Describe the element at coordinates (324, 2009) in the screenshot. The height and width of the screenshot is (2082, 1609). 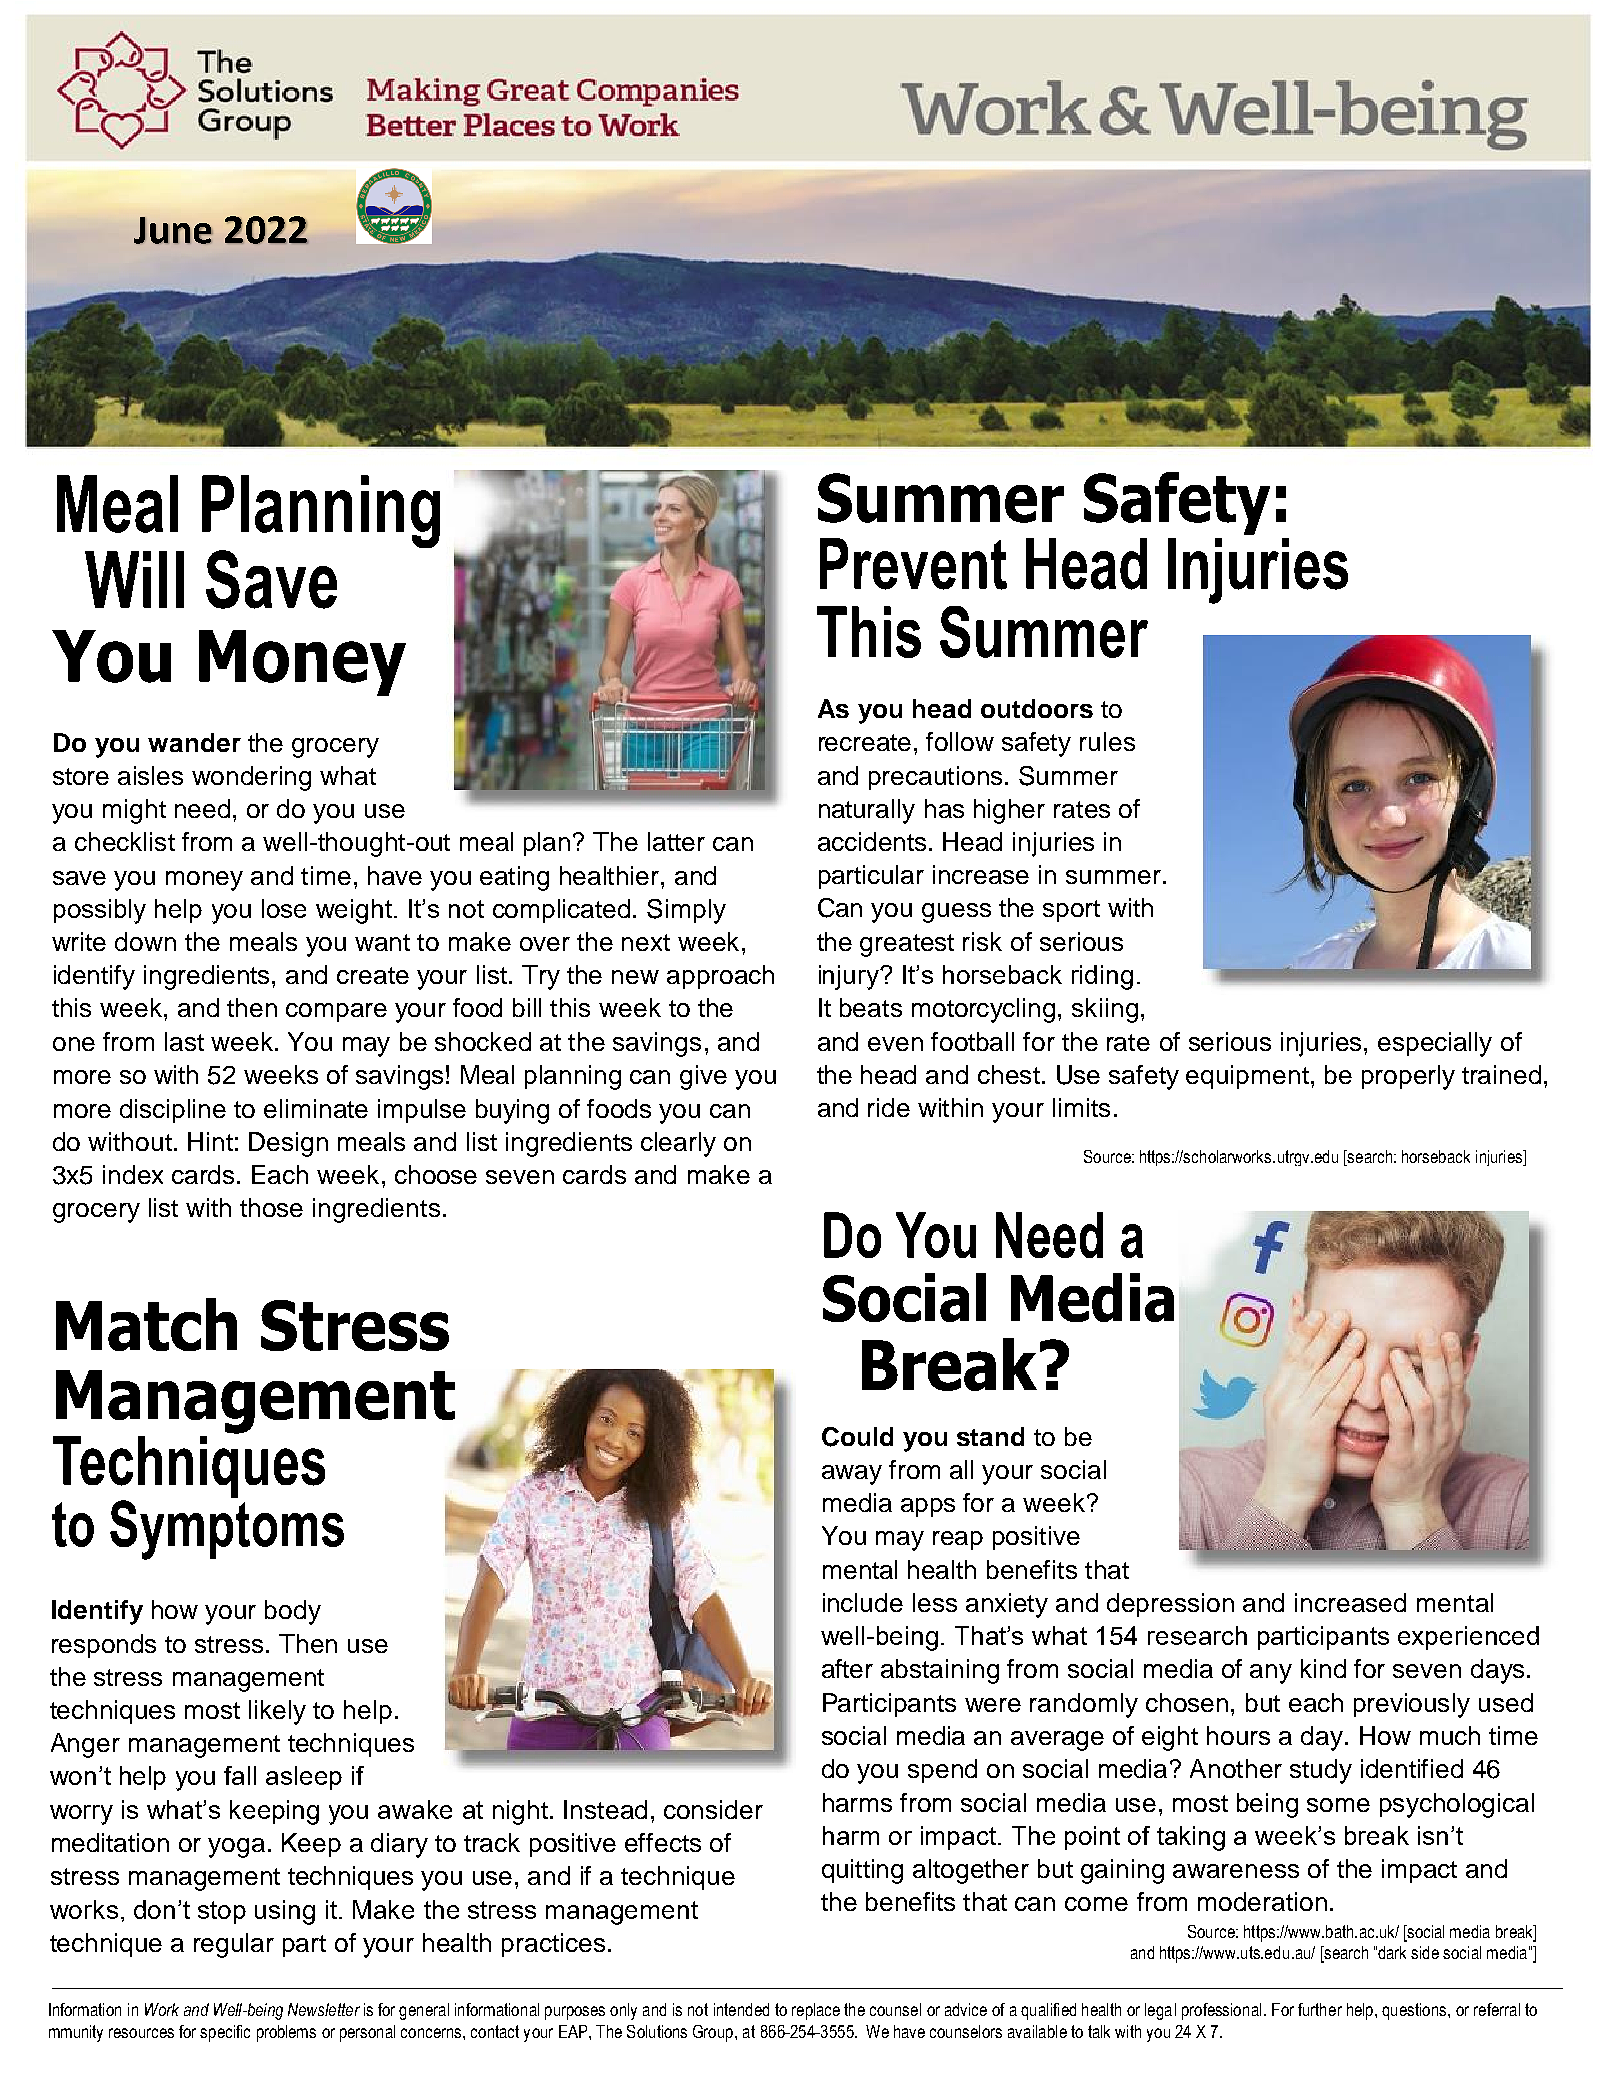
I see `Newsletter` at that location.
